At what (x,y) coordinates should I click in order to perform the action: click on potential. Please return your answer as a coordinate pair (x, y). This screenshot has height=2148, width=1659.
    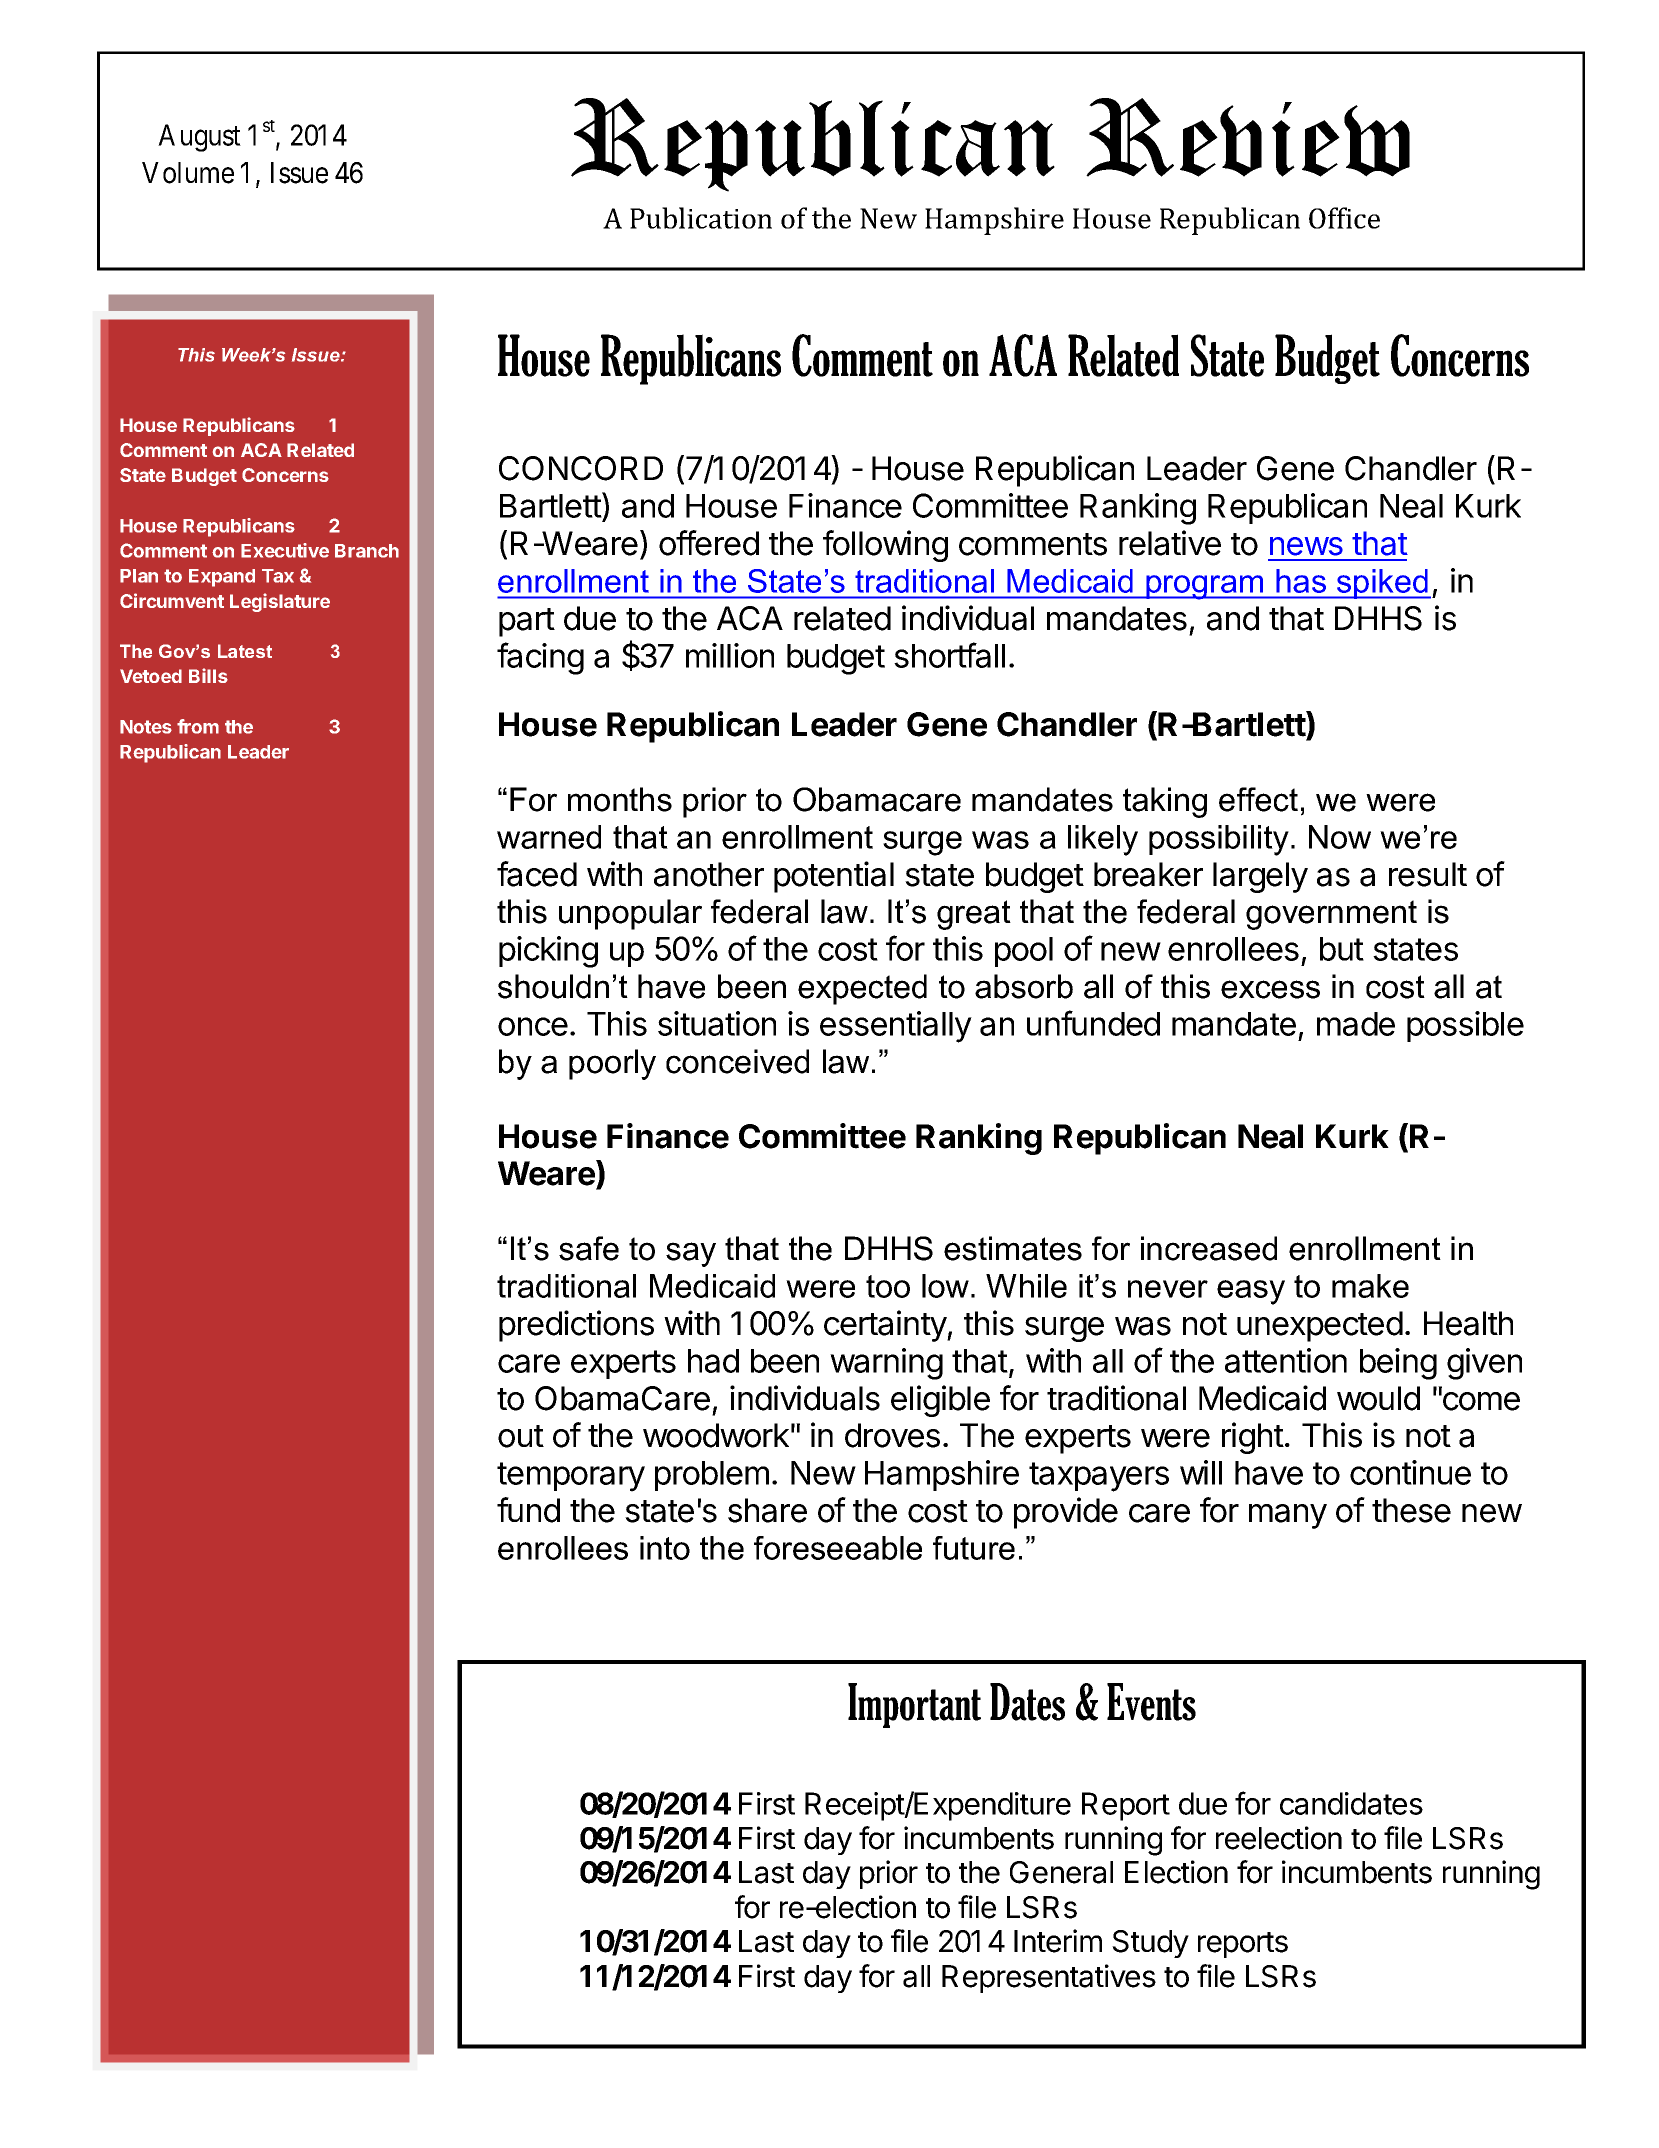
    Looking at the image, I should click on (834, 877).
